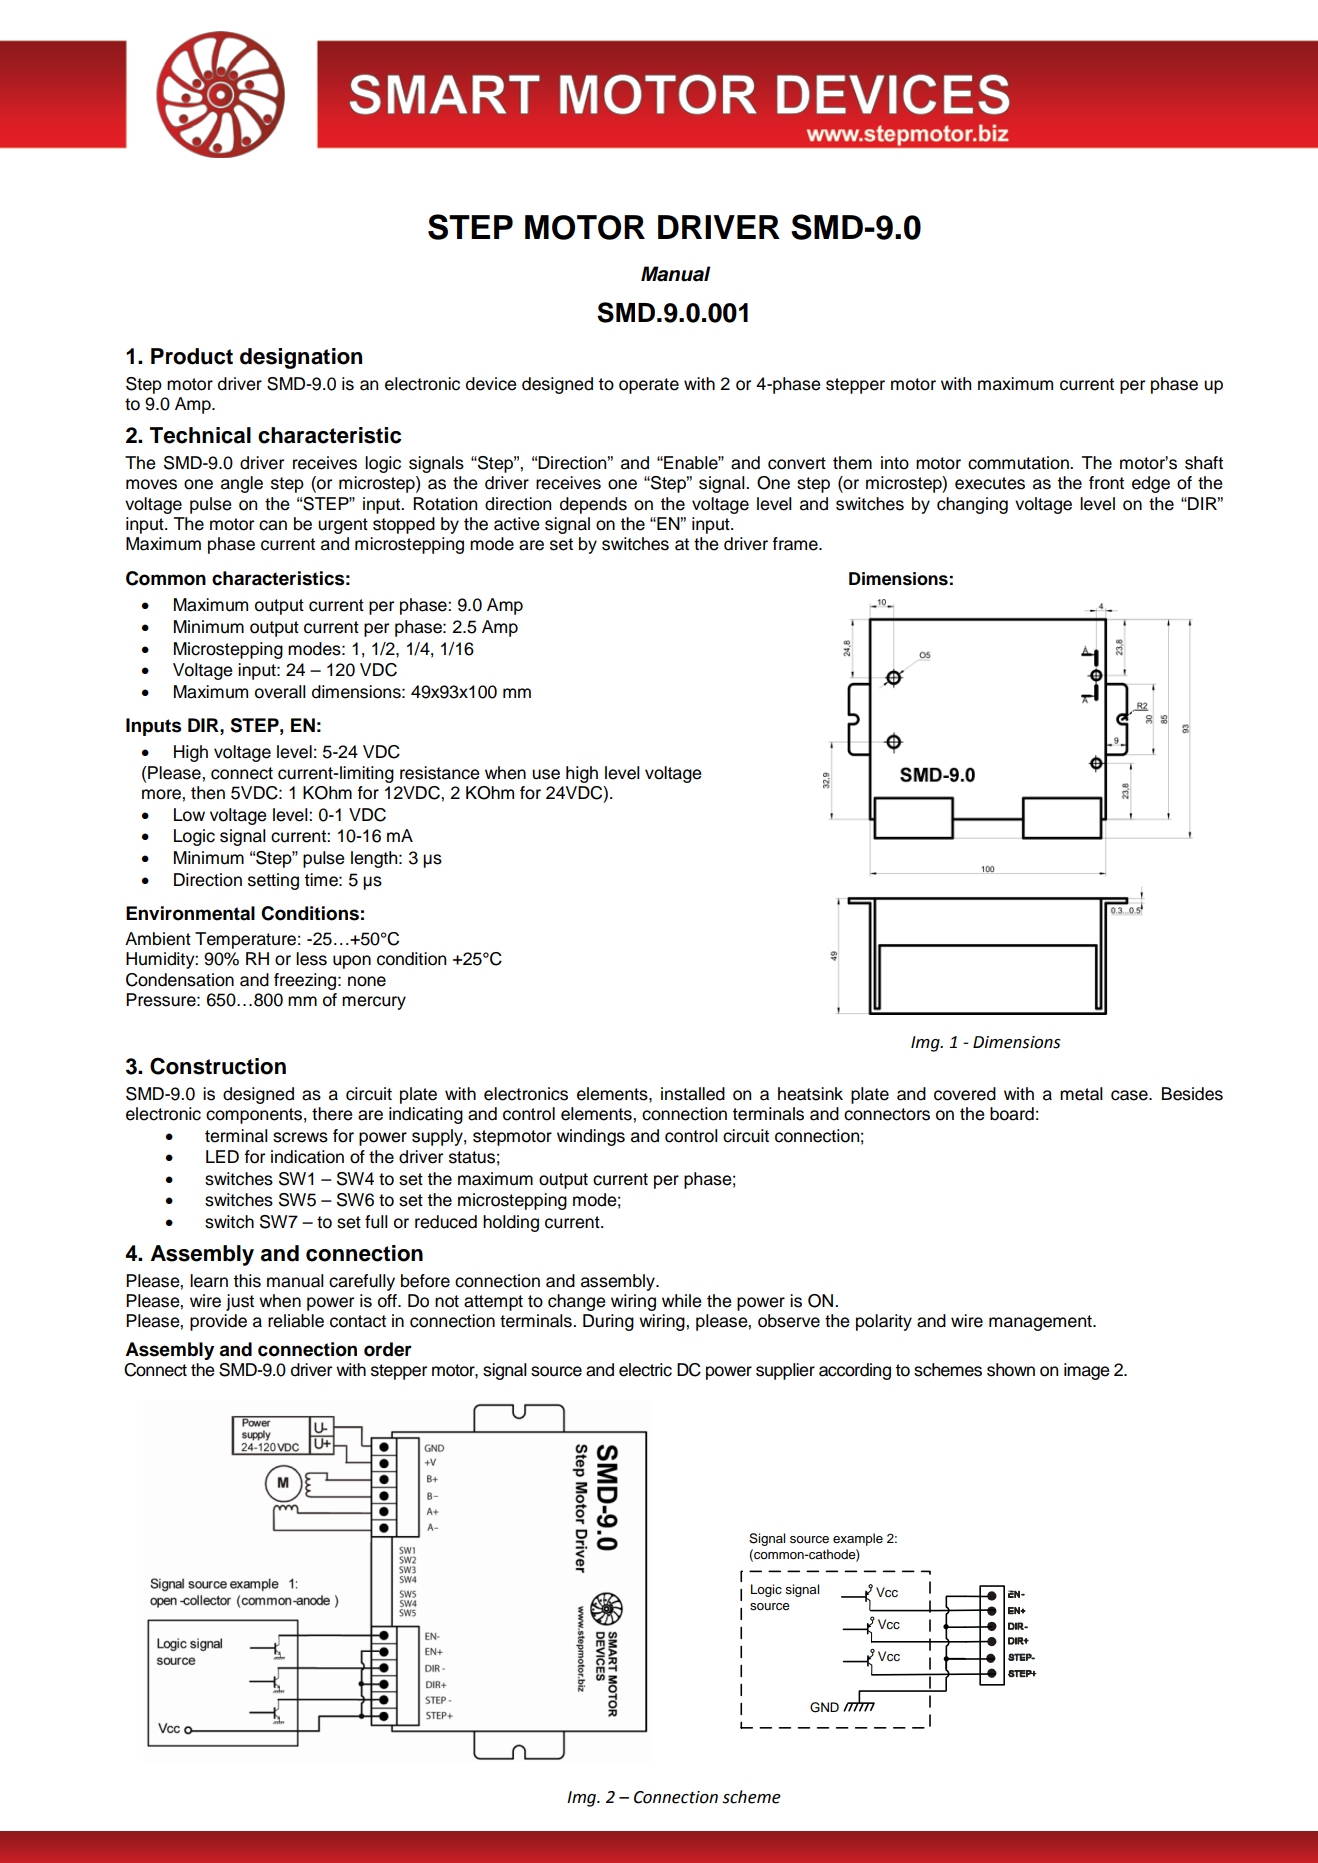 The width and height of the image is (1318, 1863). Describe the element at coordinates (649, 386) in the image. I see `operate` at that location.
